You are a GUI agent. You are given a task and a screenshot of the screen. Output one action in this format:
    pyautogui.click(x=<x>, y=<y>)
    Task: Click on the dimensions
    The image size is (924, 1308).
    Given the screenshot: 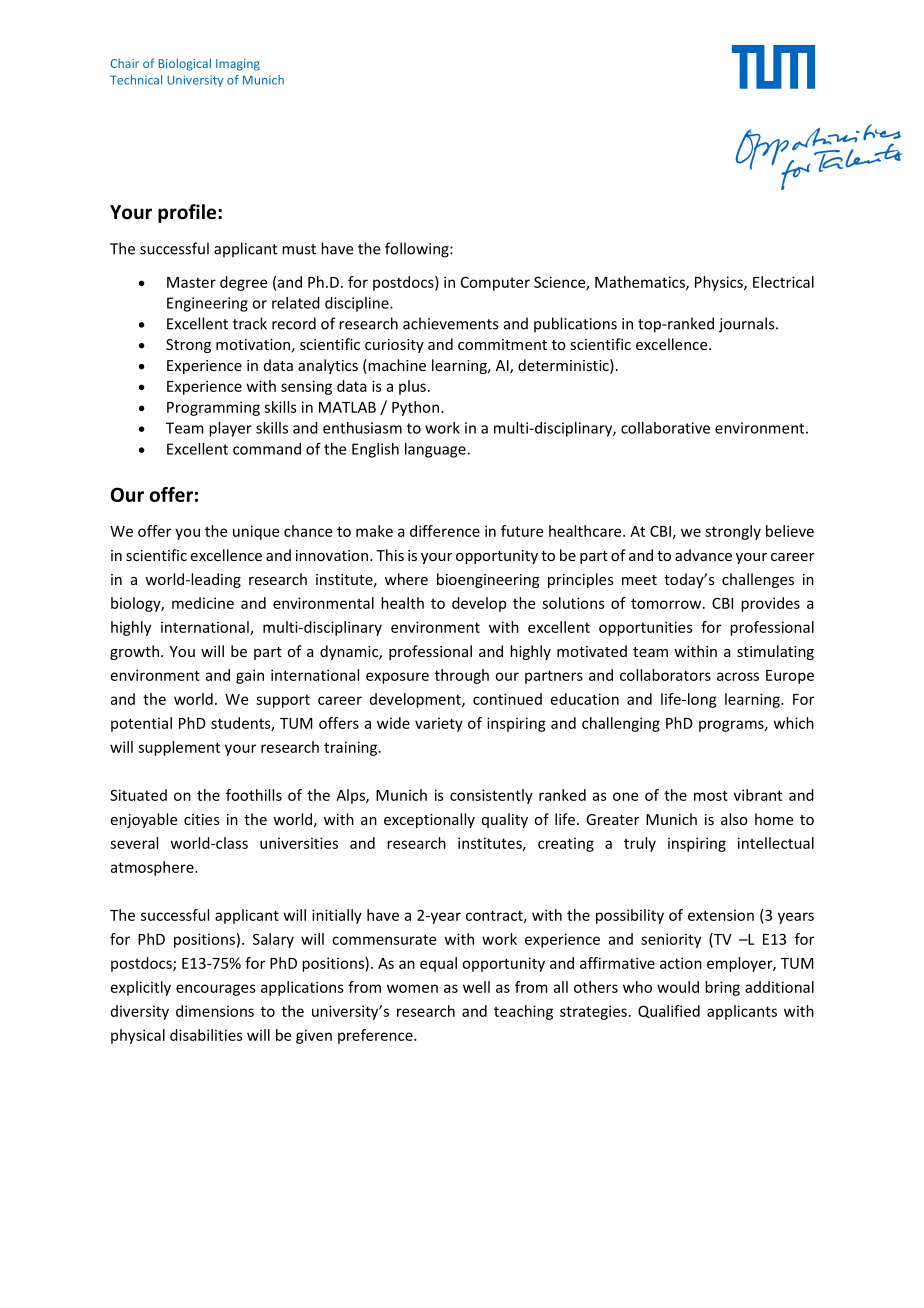 What is the action you would take?
    pyautogui.click(x=215, y=1011)
